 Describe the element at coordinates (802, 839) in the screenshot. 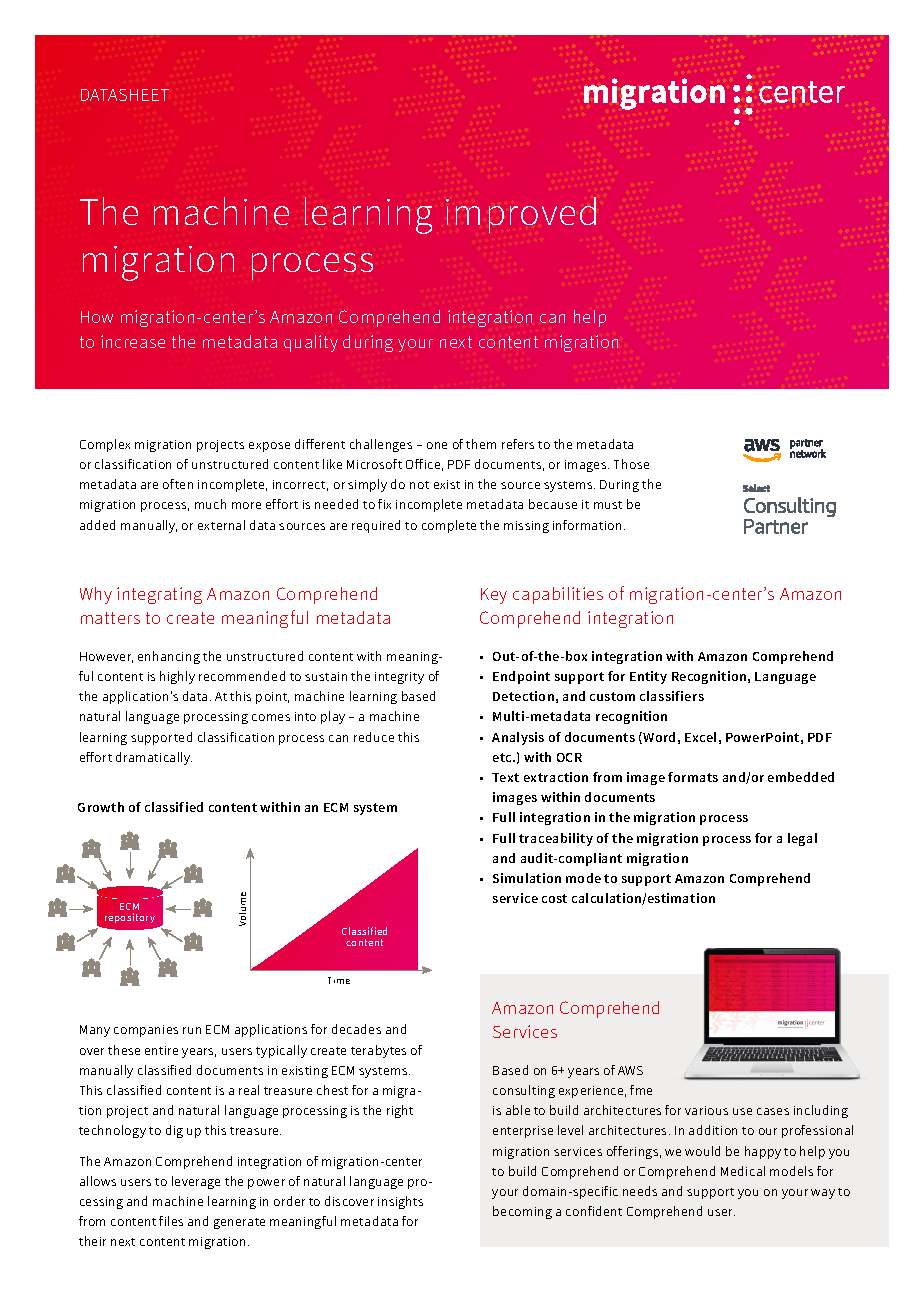

I see `legal` at that location.
